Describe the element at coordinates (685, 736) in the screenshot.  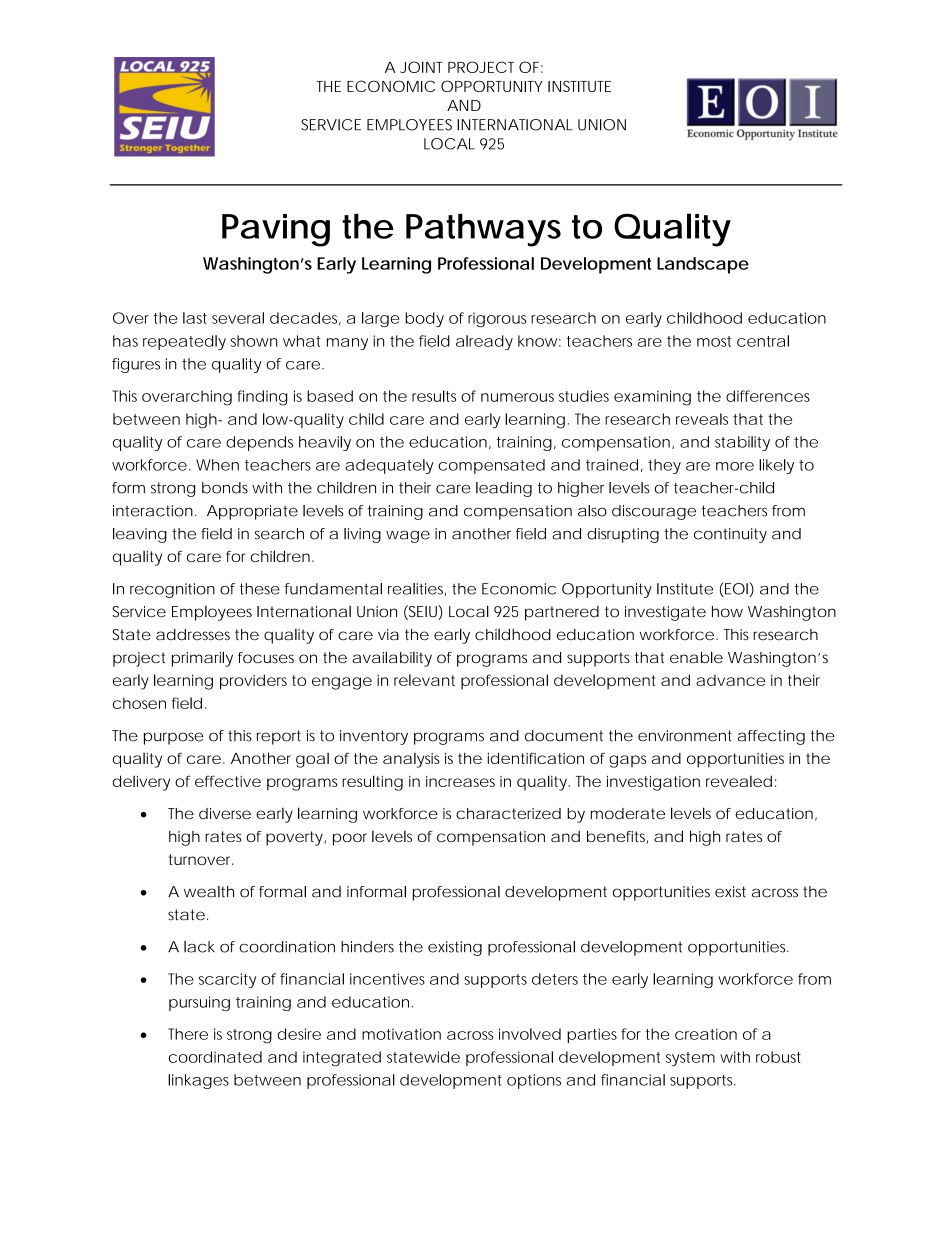
I see `environment` at that location.
